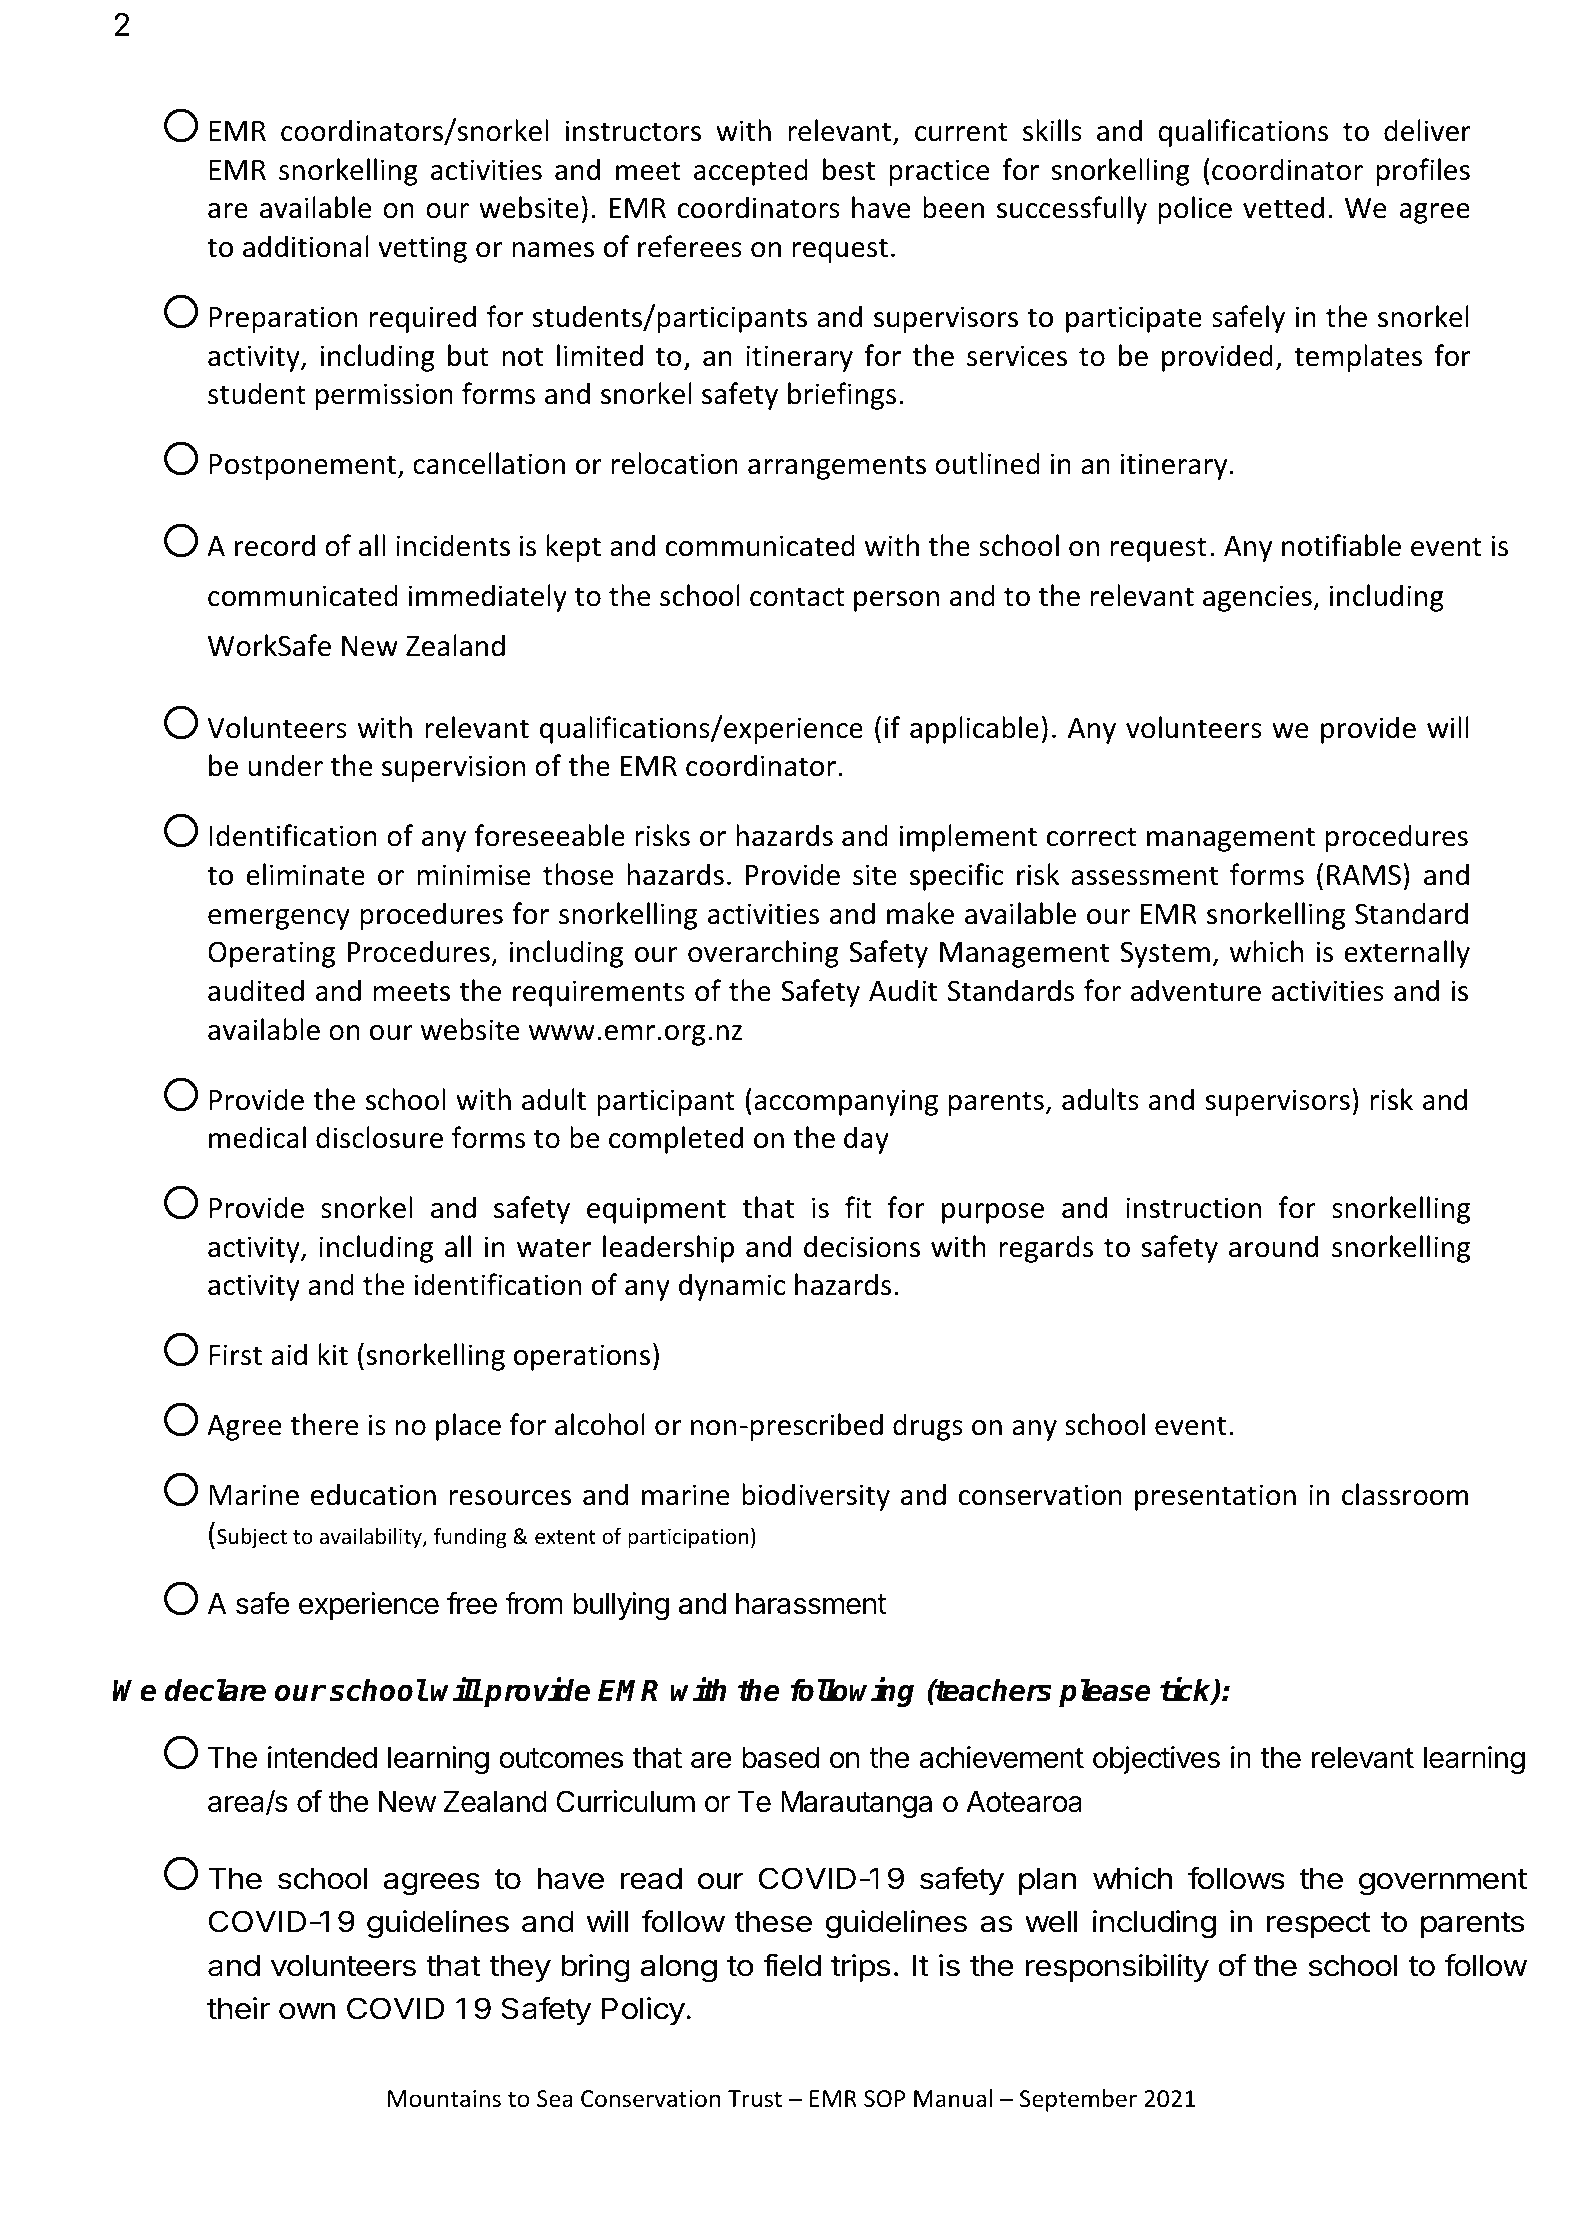  What do you see at coordinates (306, 246) in the image?
I see `additional` at bounding box center [306, 246].
